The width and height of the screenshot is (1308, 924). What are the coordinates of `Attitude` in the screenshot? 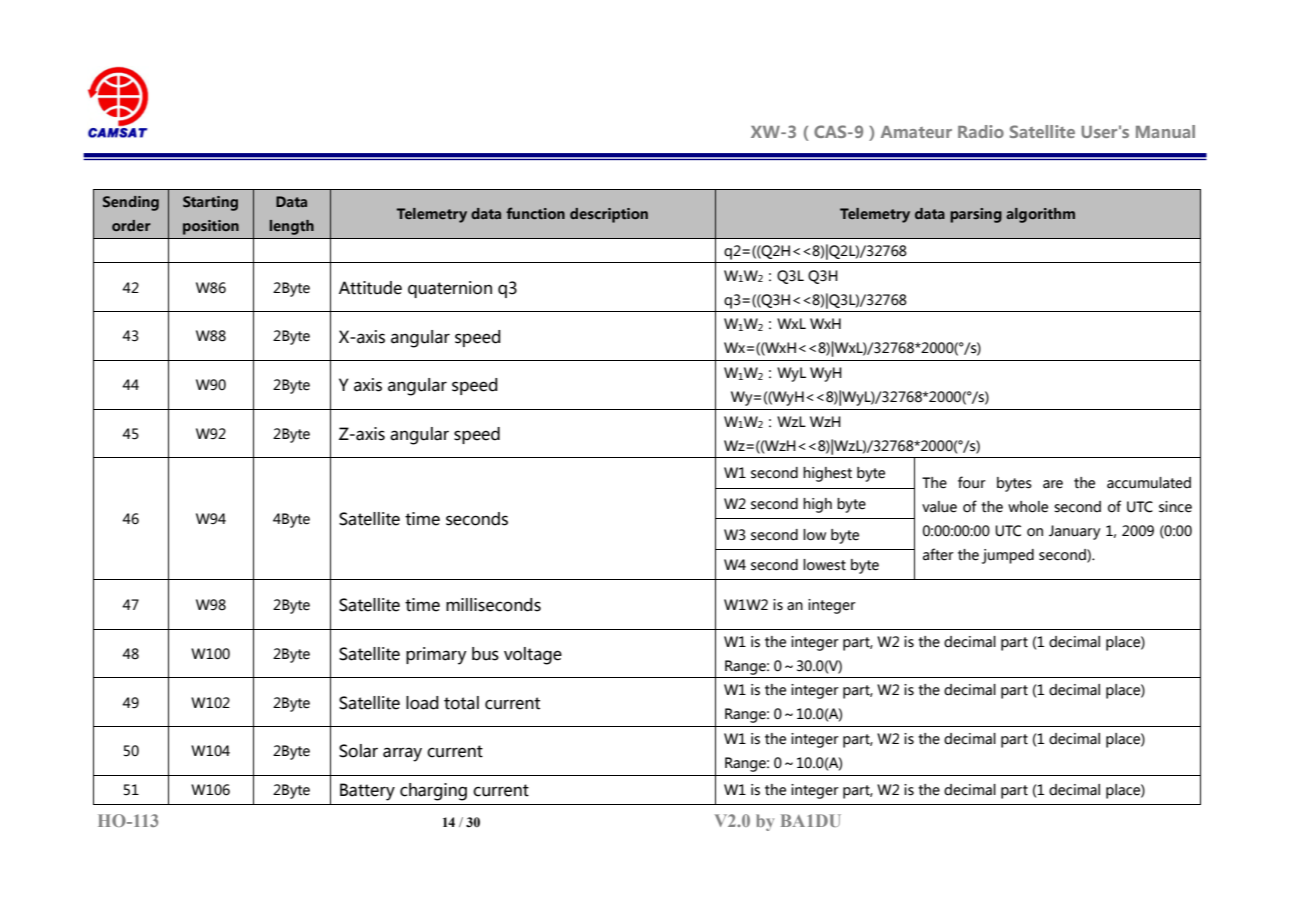 It's located at (370, 288).
